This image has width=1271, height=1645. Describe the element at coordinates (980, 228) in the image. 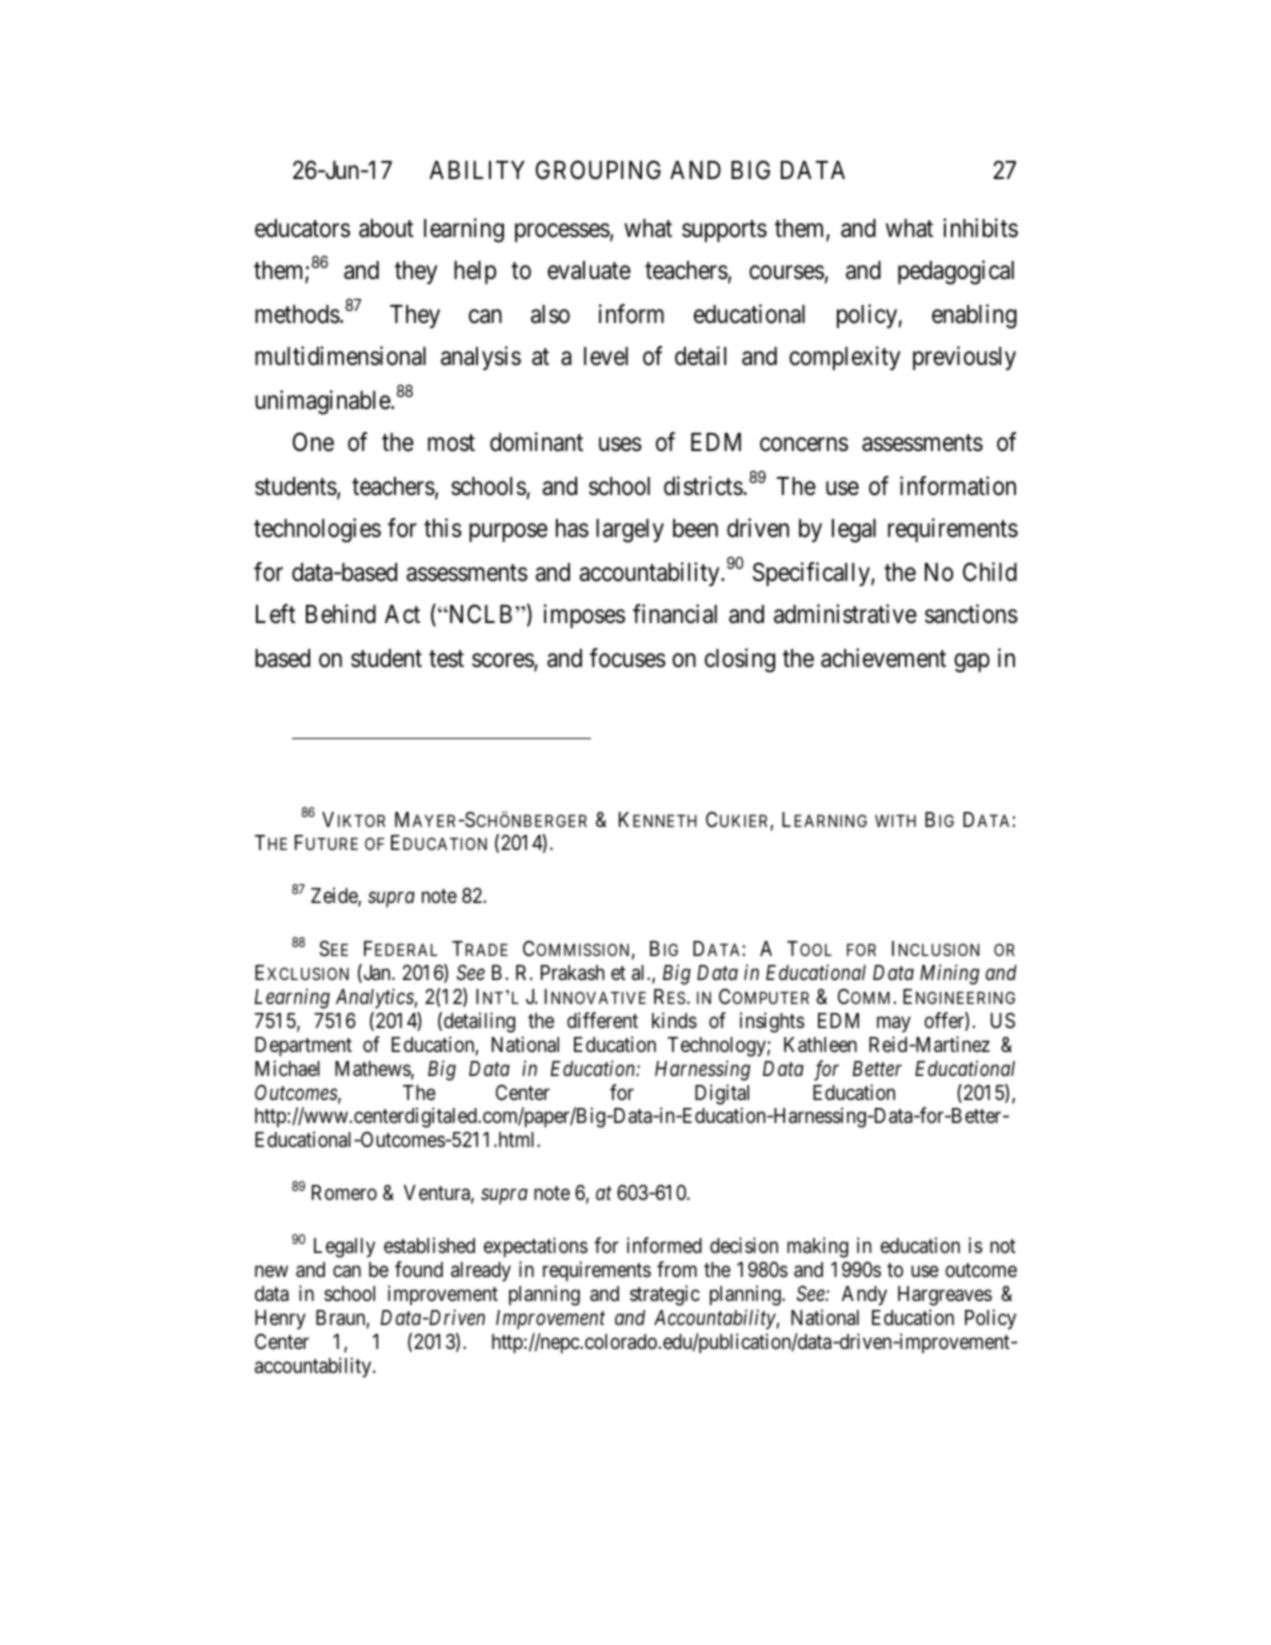

I see `inhibits` at that location.
